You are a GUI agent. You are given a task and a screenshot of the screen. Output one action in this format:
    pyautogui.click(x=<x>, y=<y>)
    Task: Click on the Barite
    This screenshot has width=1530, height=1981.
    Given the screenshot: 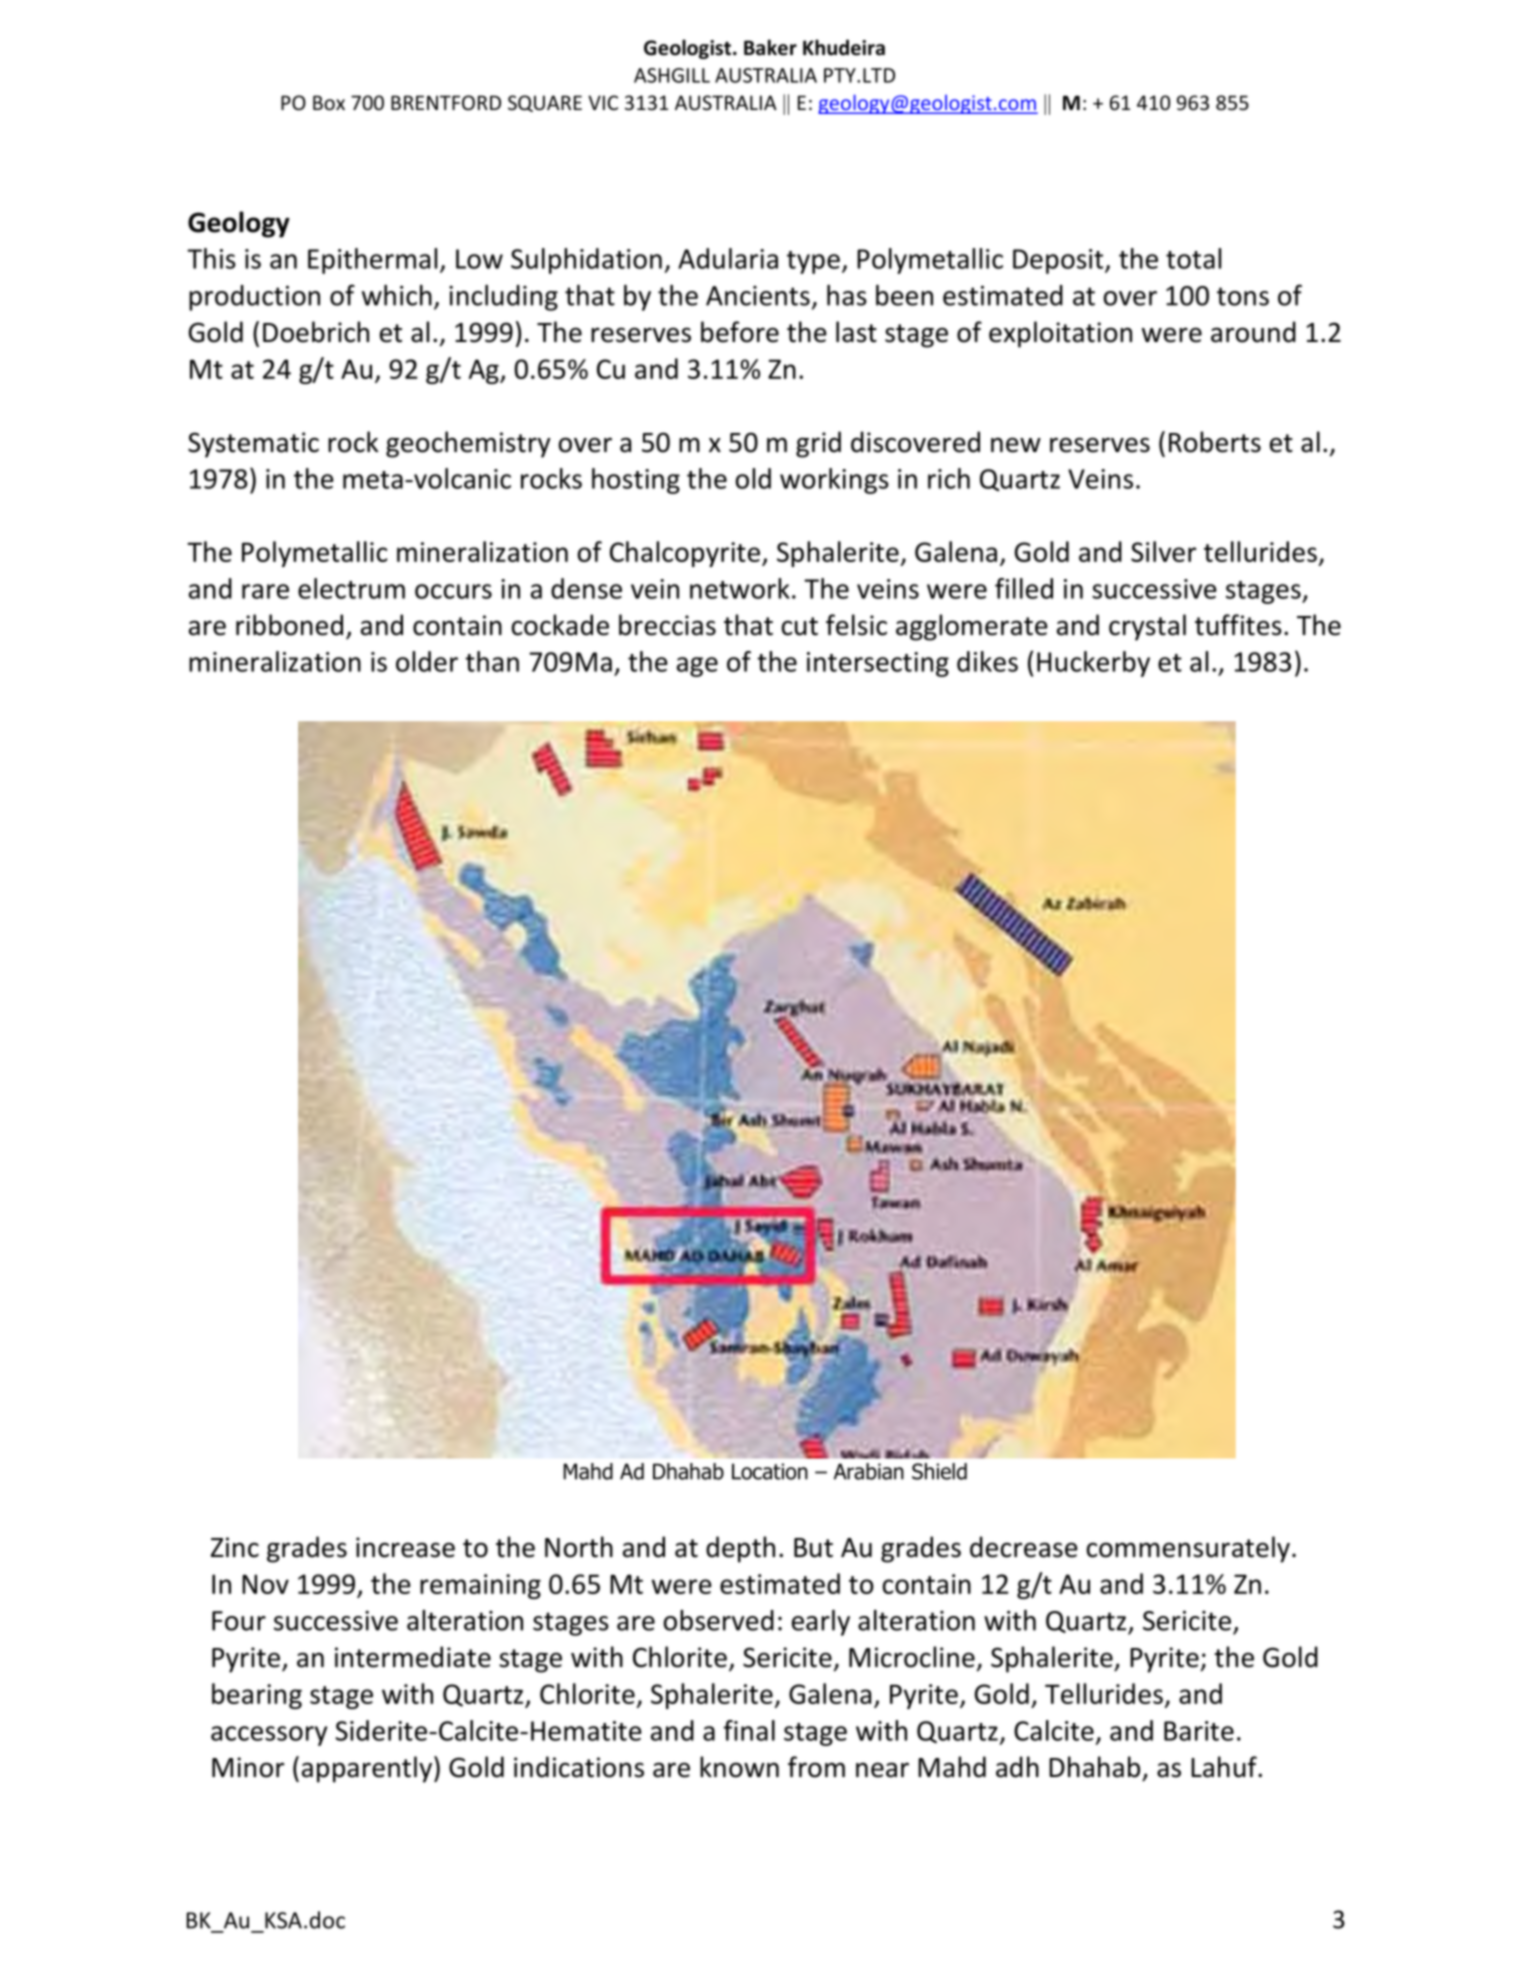 What is the action you would take?
    pyautogui.click(x=1199, y=1731)
